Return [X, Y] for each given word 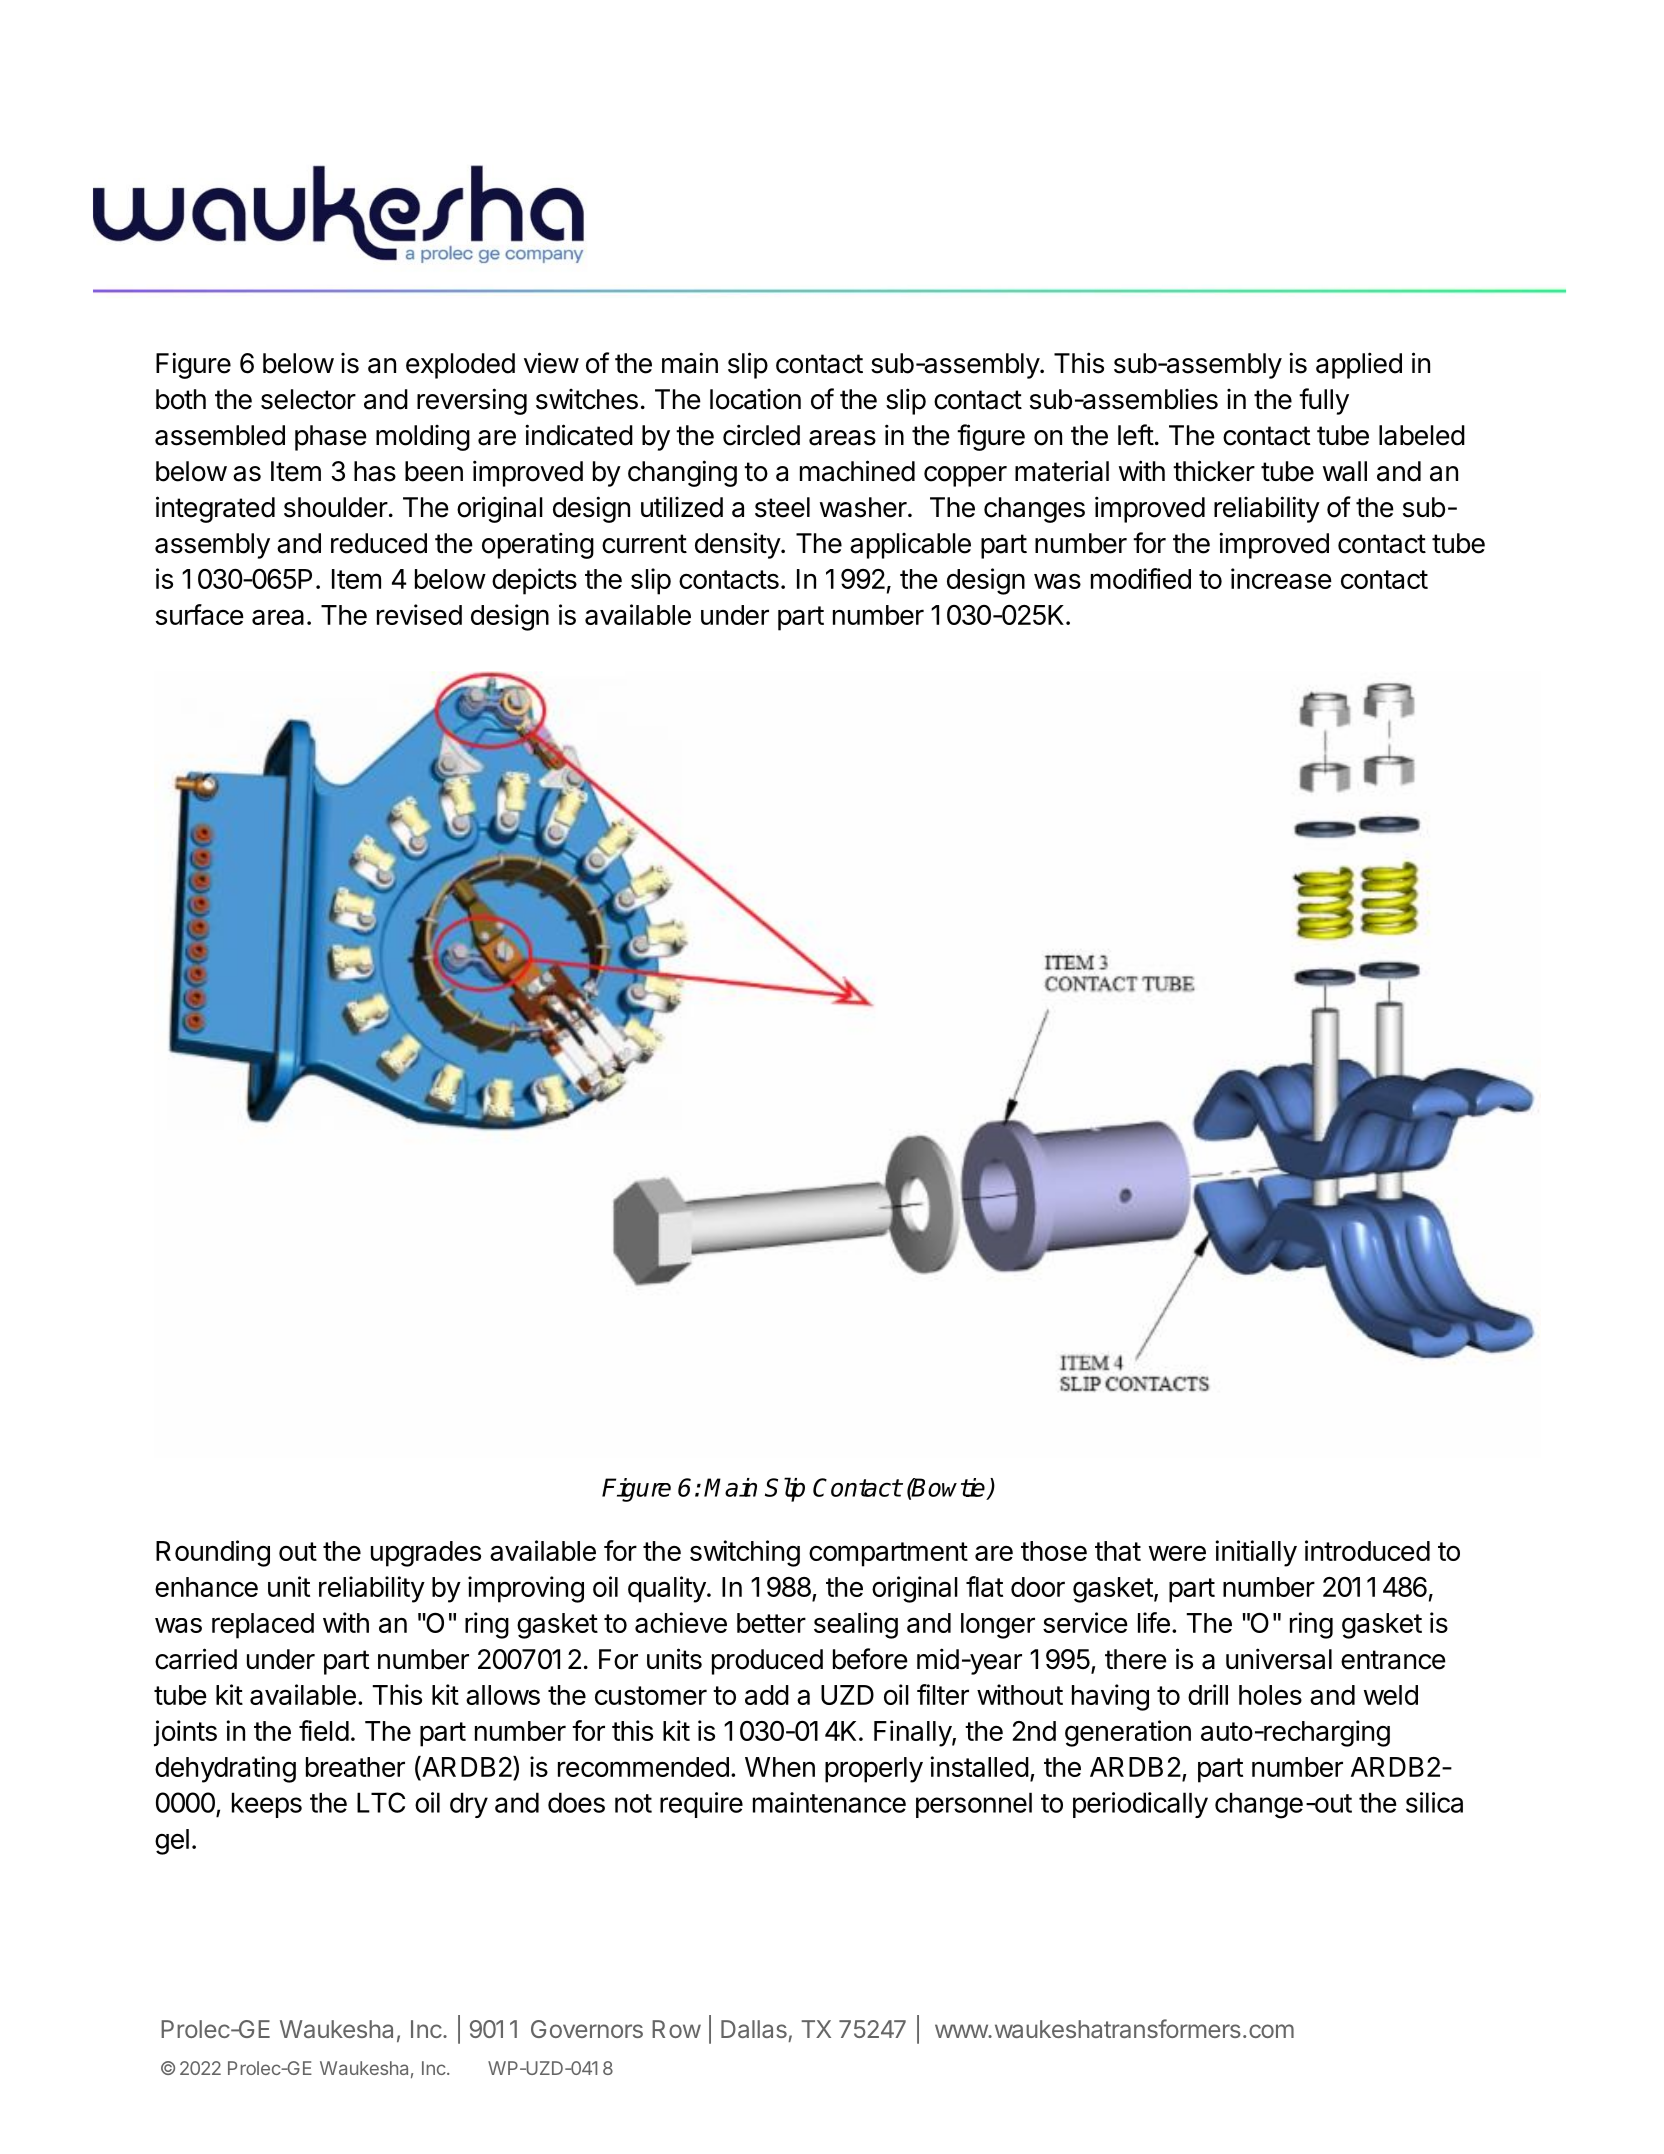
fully [1324, 401]
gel [172, 1842]
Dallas [754, 2029]
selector [308, 399]
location [755, 399]
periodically [1140, 1805]
